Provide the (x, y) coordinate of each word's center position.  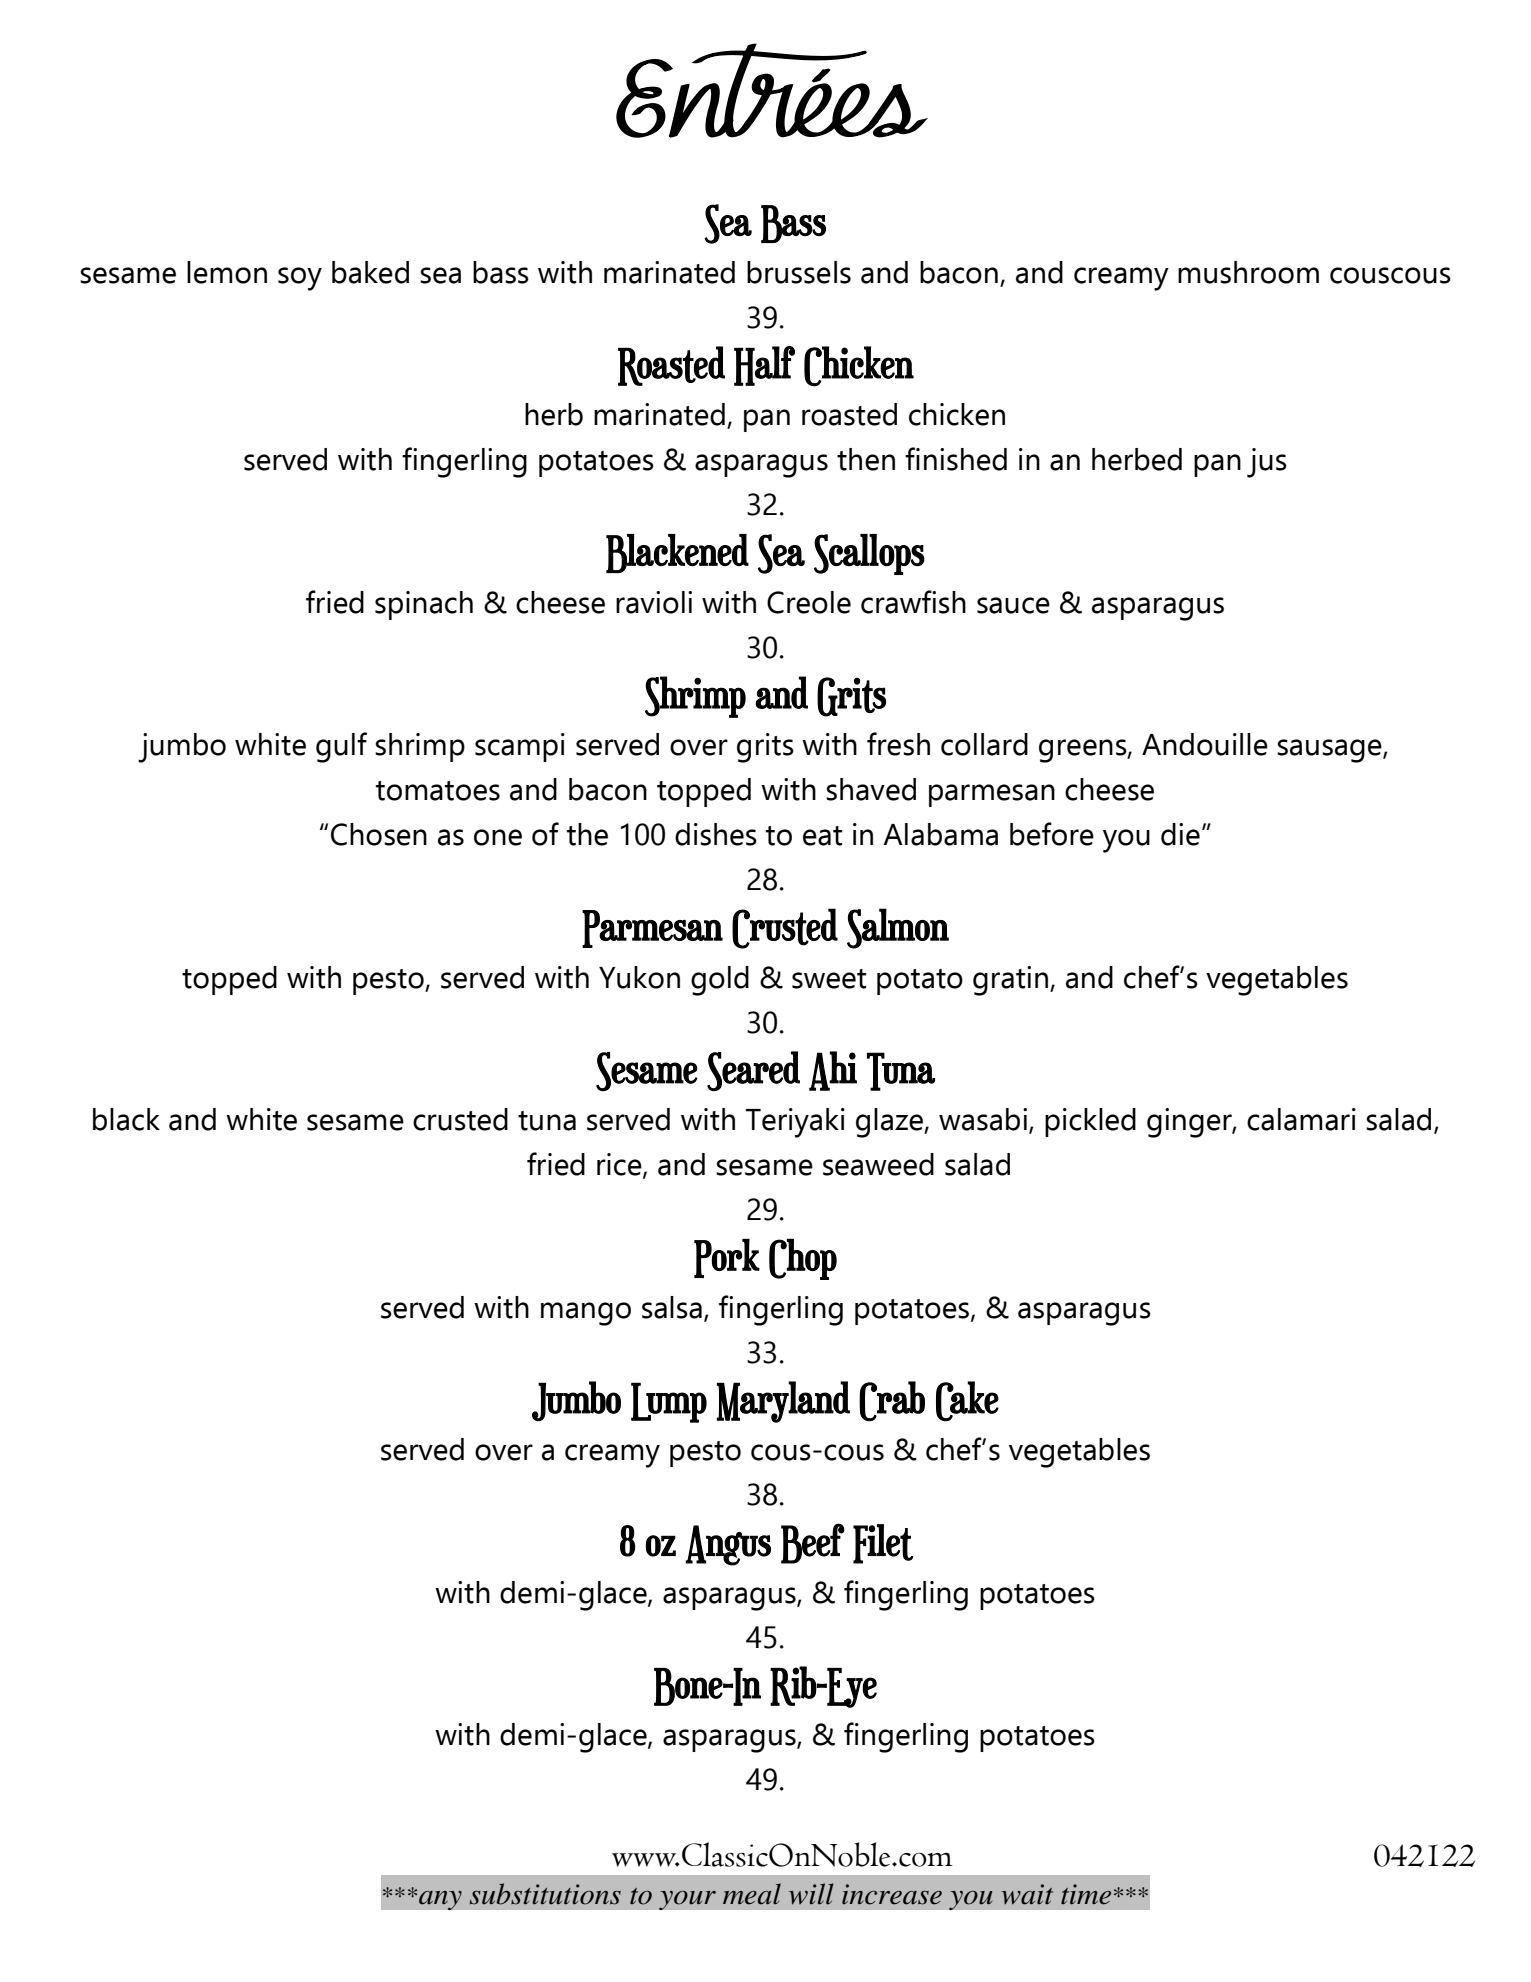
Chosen (379, 834)
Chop (803, 1259)
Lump (669, 1402)
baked (370, 272)
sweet (829, 979)
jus (1267, 463)
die (1180, 834)
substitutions (545, 1894)
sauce (1013, 605)
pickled (1090, 1122)
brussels (799, 272)
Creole (809, 602)
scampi (520, 747)
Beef (813, 1543)
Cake (967, 1401)
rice (620, 1165)
